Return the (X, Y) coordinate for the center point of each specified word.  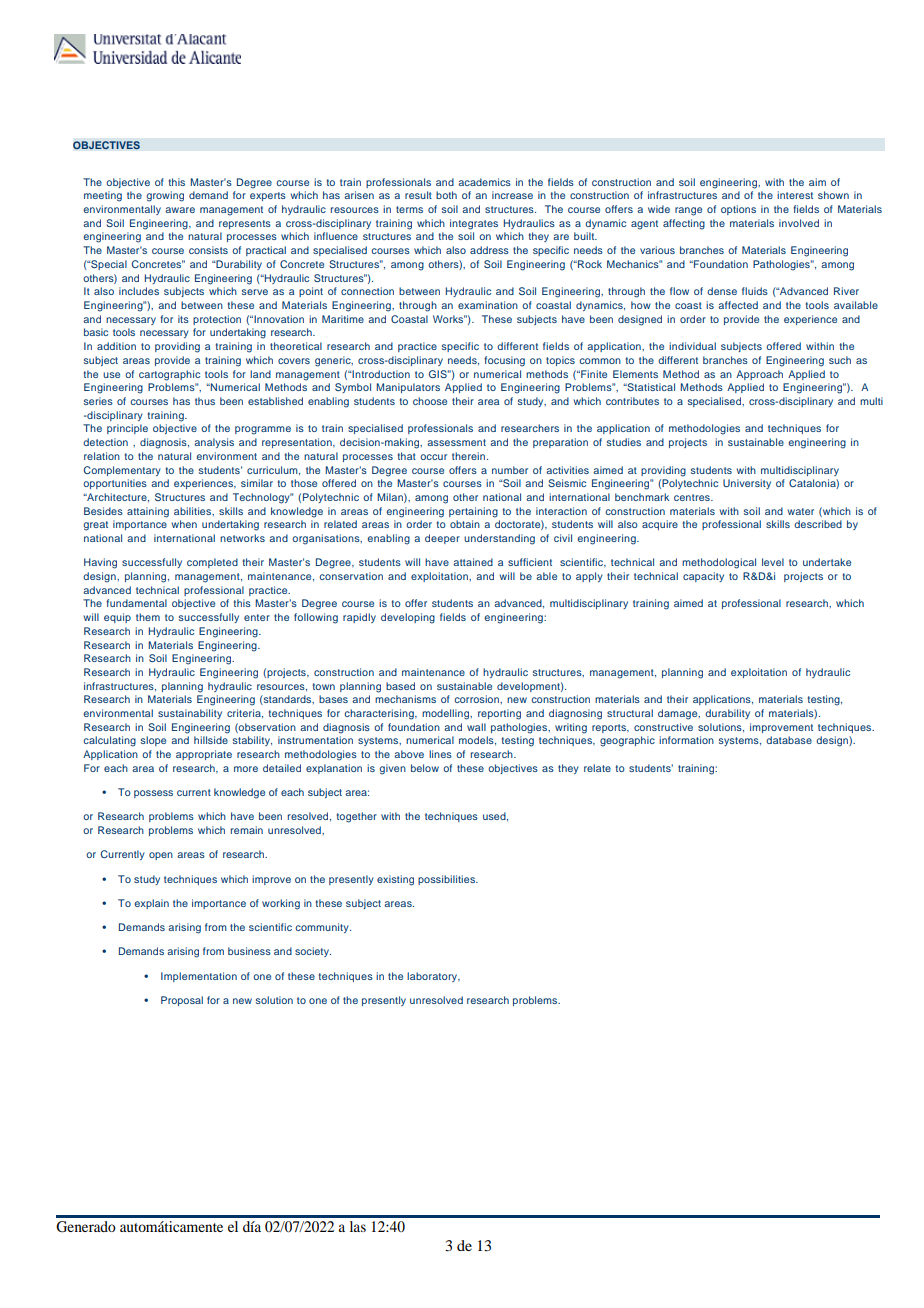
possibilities (447, 880)
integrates (474, 224)
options (738, 210)
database (789, 740)
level (773, 562)
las (358, 1226)
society (313, 952)
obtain (465, 524)
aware (180, 210)
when (184, 524)
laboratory (433, 977)
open (161, 856)
